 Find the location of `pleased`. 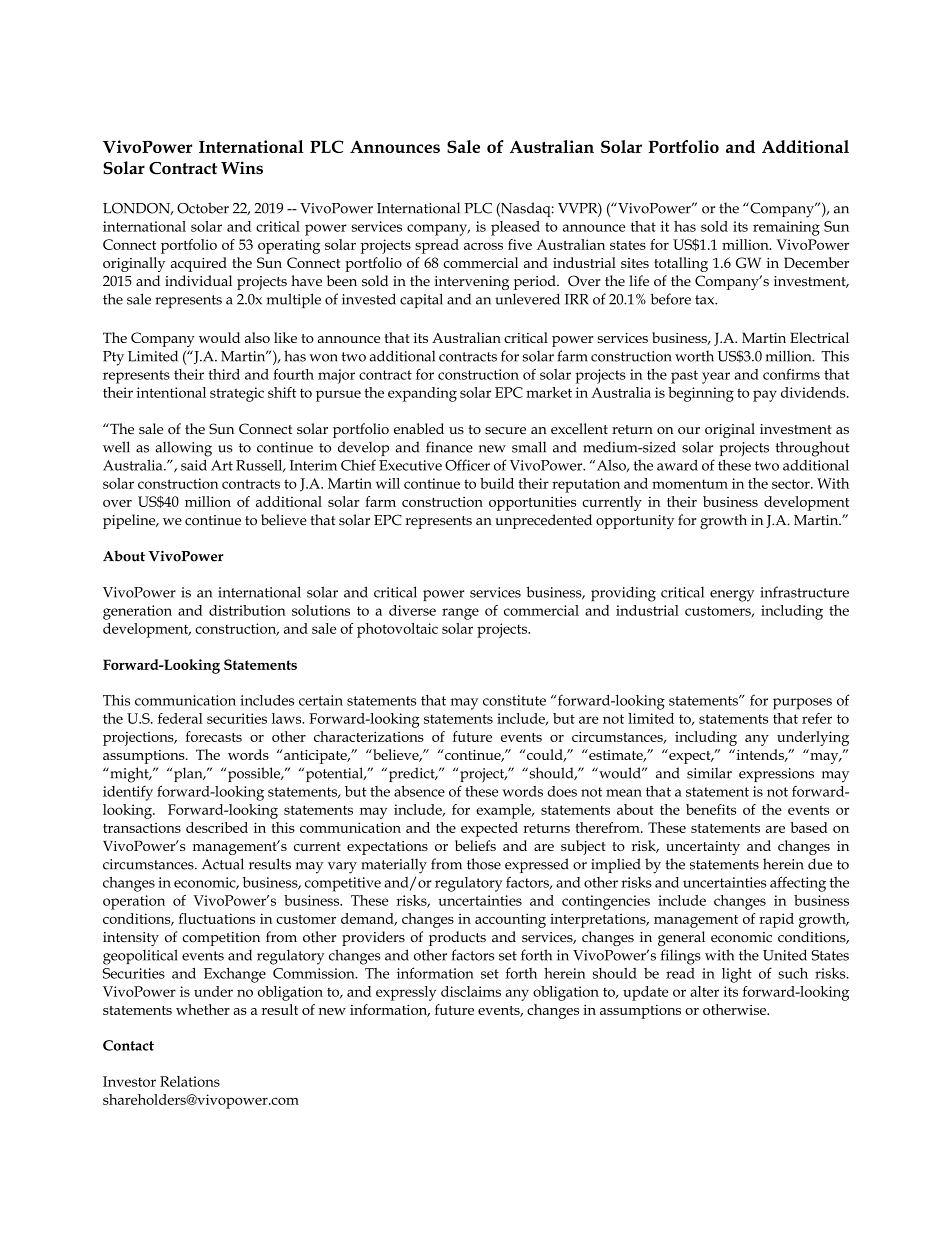

pleased is located at coordinates (515, 228).
